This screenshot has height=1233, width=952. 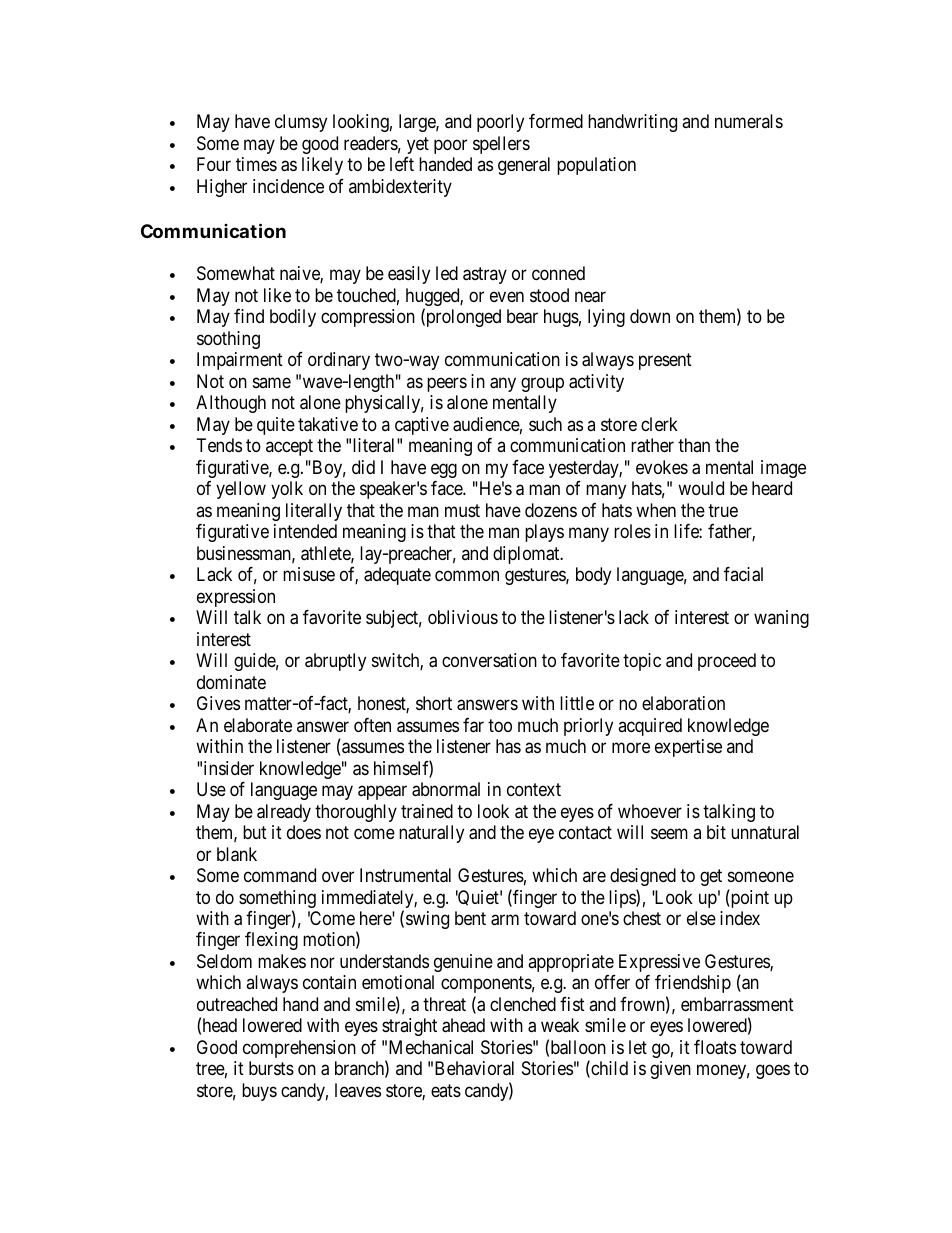 I want to click on spellers, so click(x=501, y=145).
